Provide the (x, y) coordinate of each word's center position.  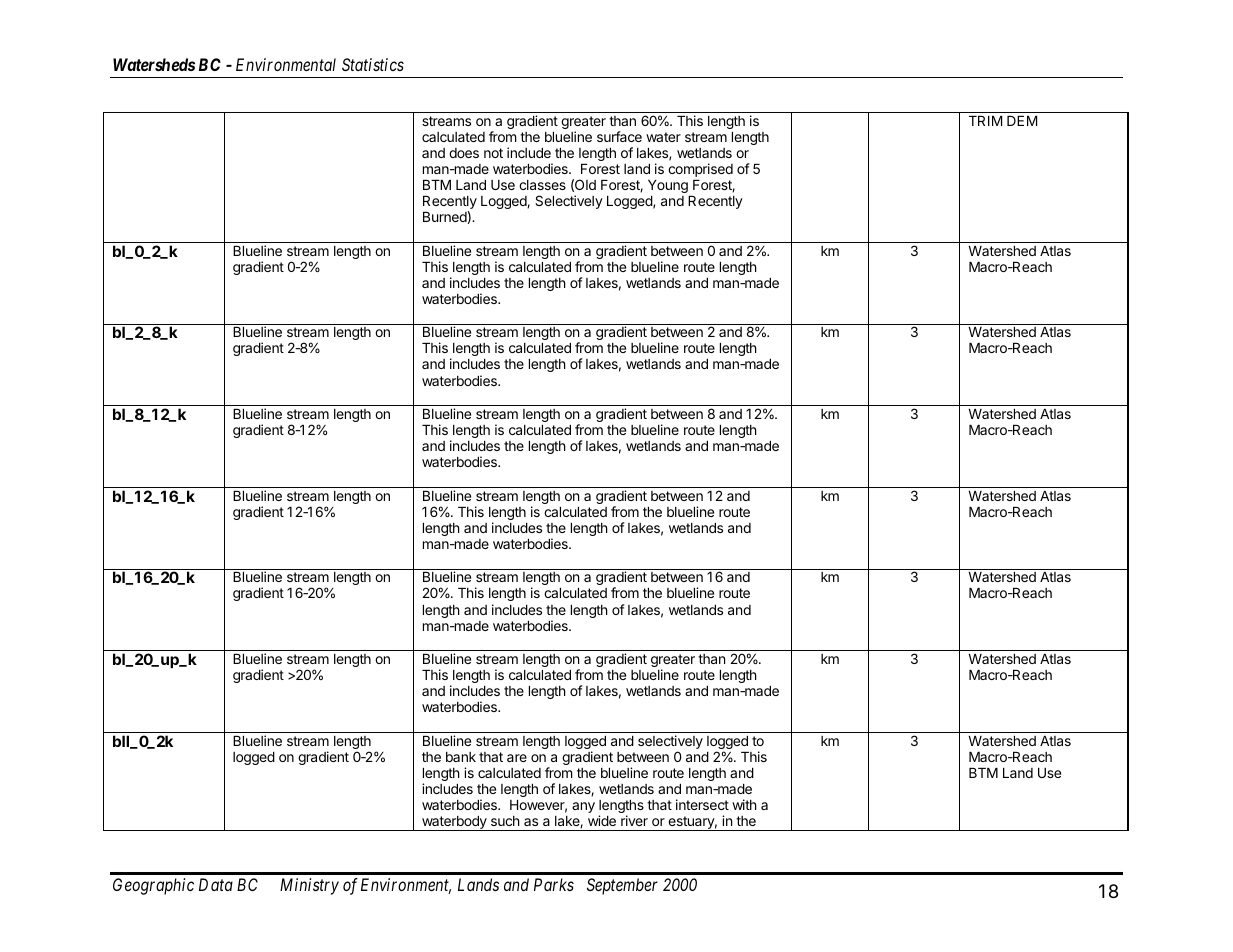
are (517, 758)
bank (461, 757)
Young (668, 186)
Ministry (309, 886)
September (622, 886)
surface (619, 136)
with (744, 804)
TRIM (985, 121)
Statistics (373, 64)
